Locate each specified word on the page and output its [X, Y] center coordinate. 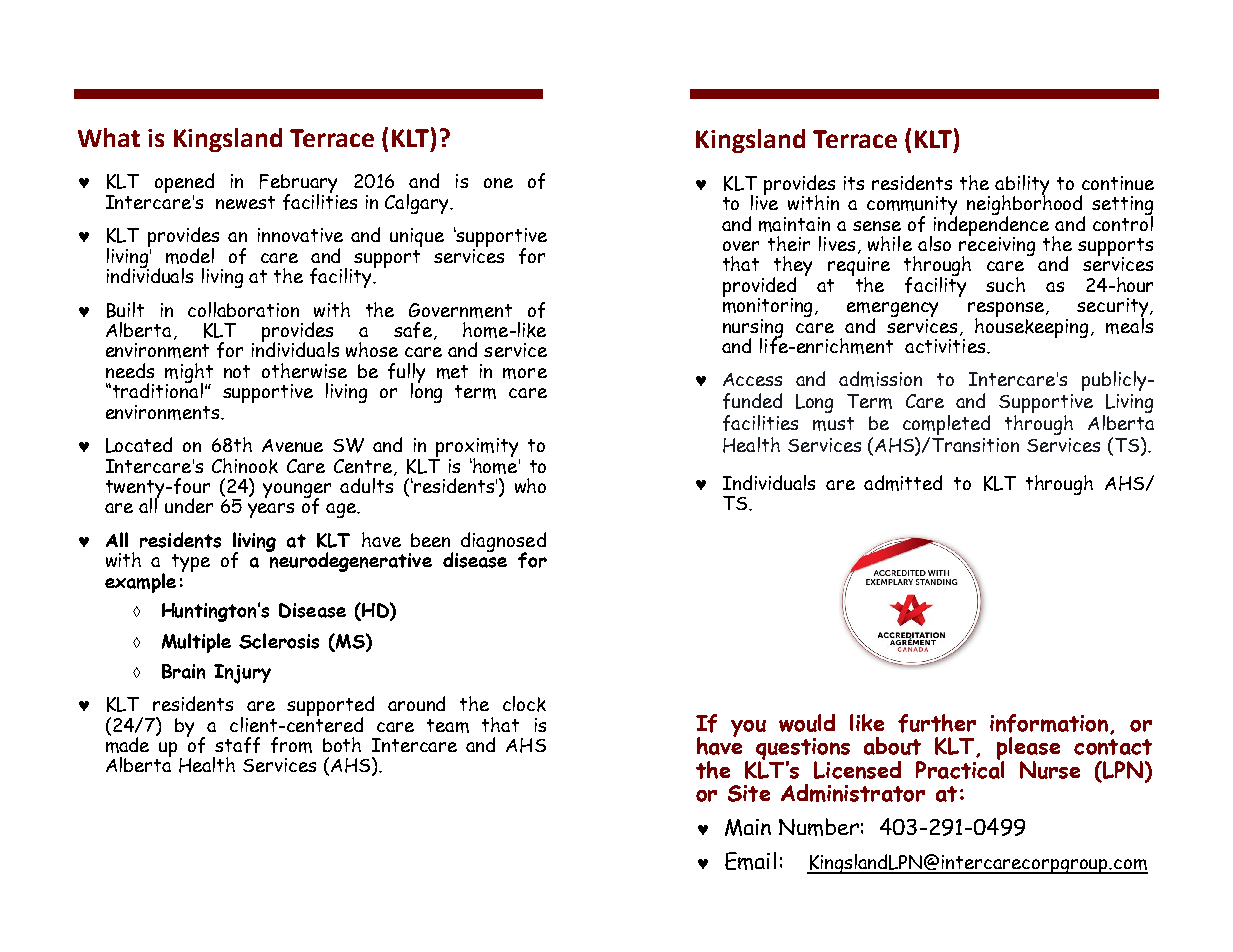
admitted [903, 483]
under [189, 505]
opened [184, 184]
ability [1022, 186]
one [498, 183]
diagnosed [503, 543]
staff [237, 745]
